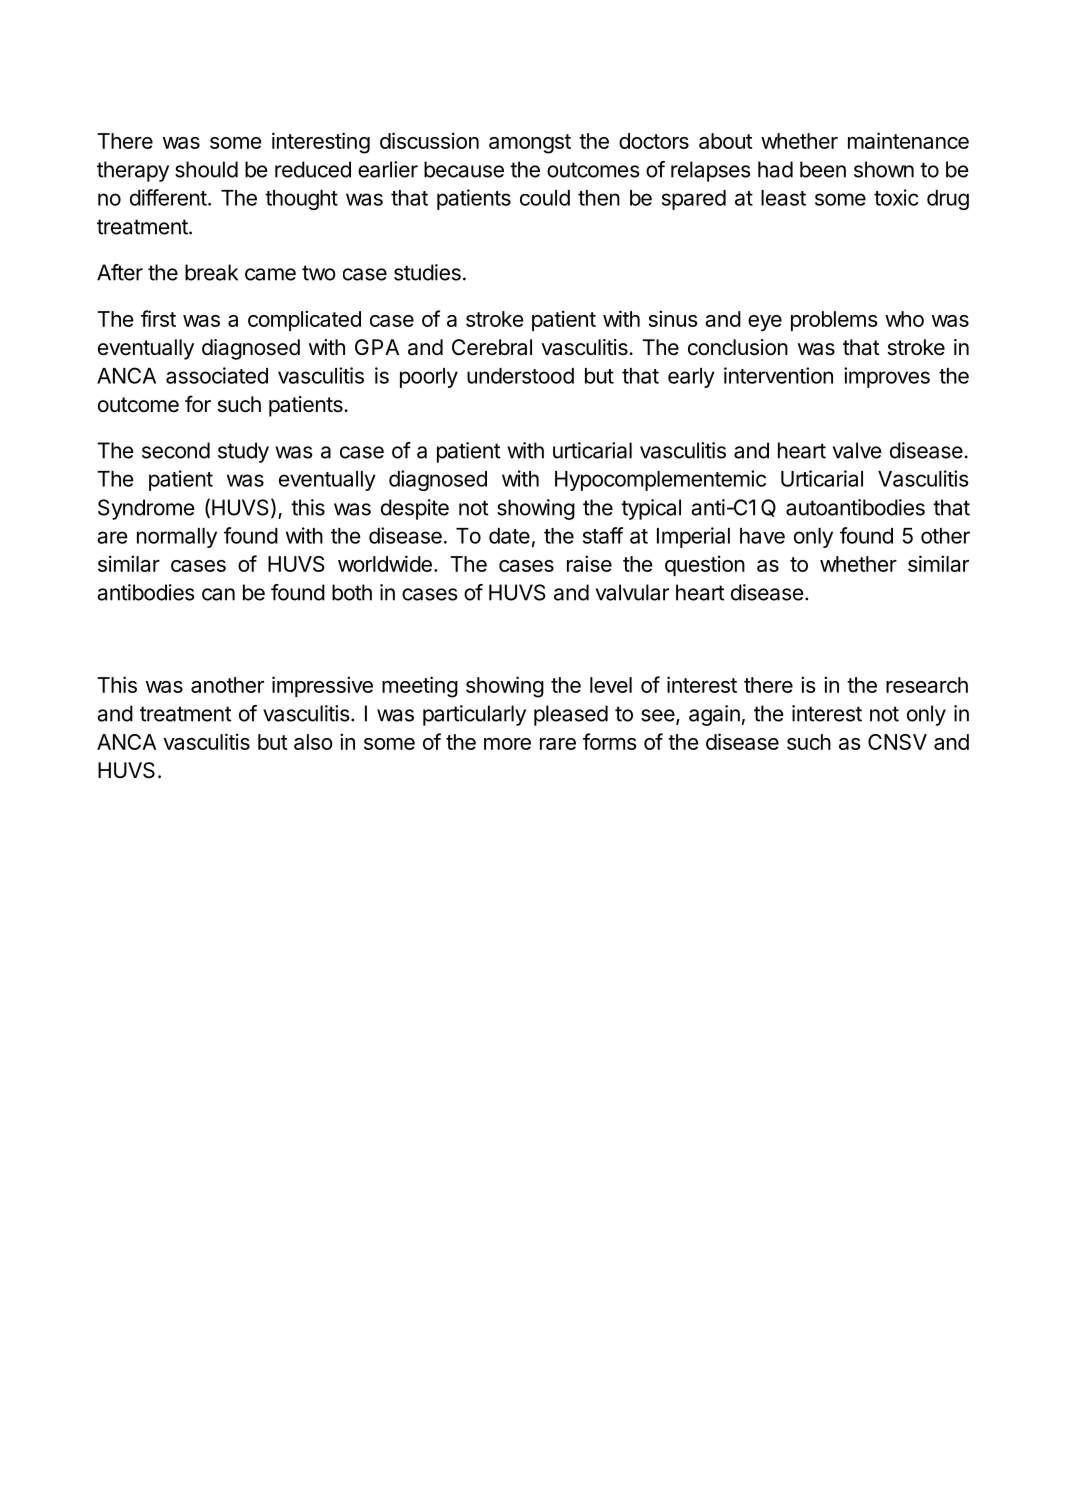 The height and width of the page is (1507, 1066). What do you see at coordinates (427, 272) in the page?
I see `studies` at bounding box center [427, 272].
